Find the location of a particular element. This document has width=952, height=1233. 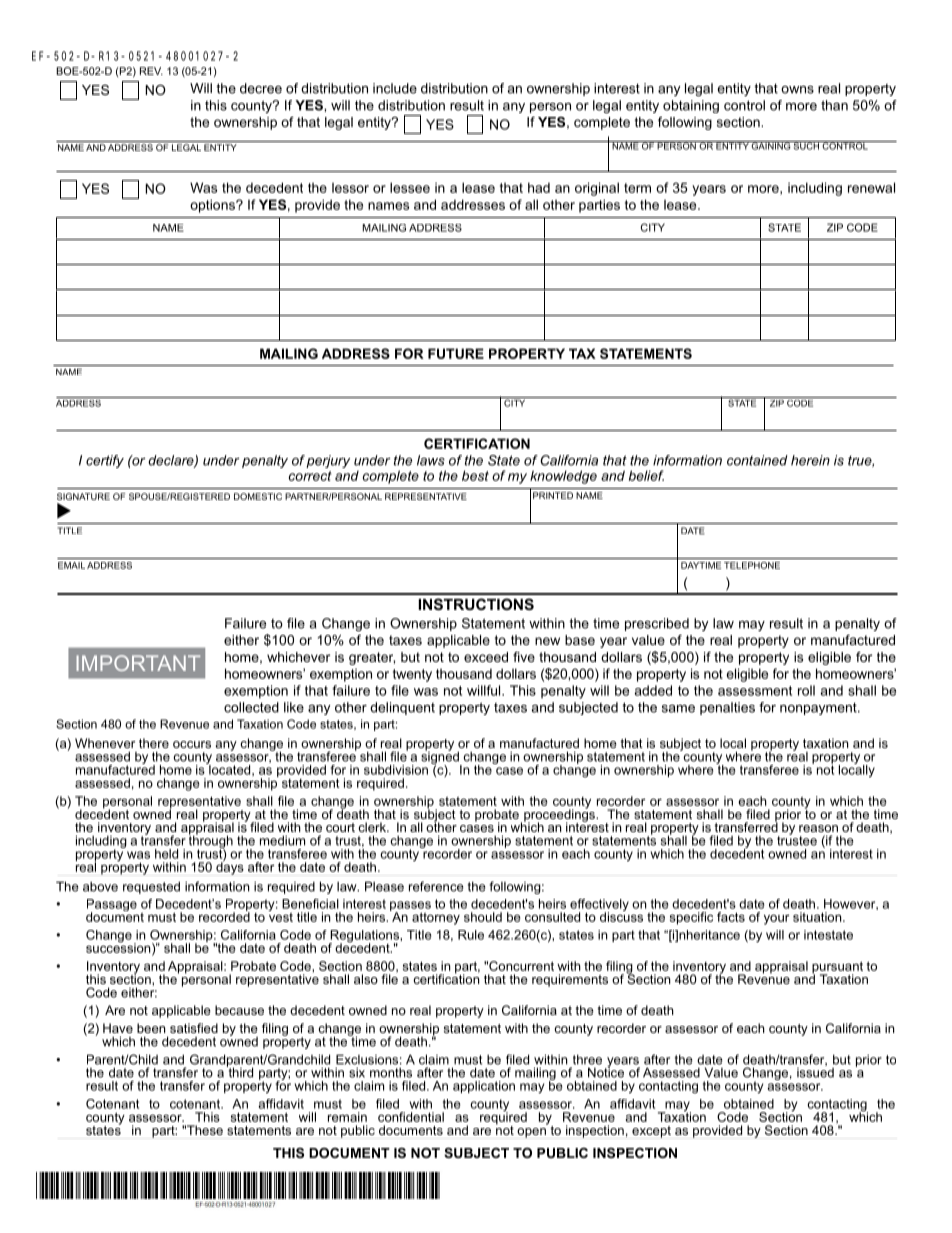

reason is located at coordinates (818, 828).
